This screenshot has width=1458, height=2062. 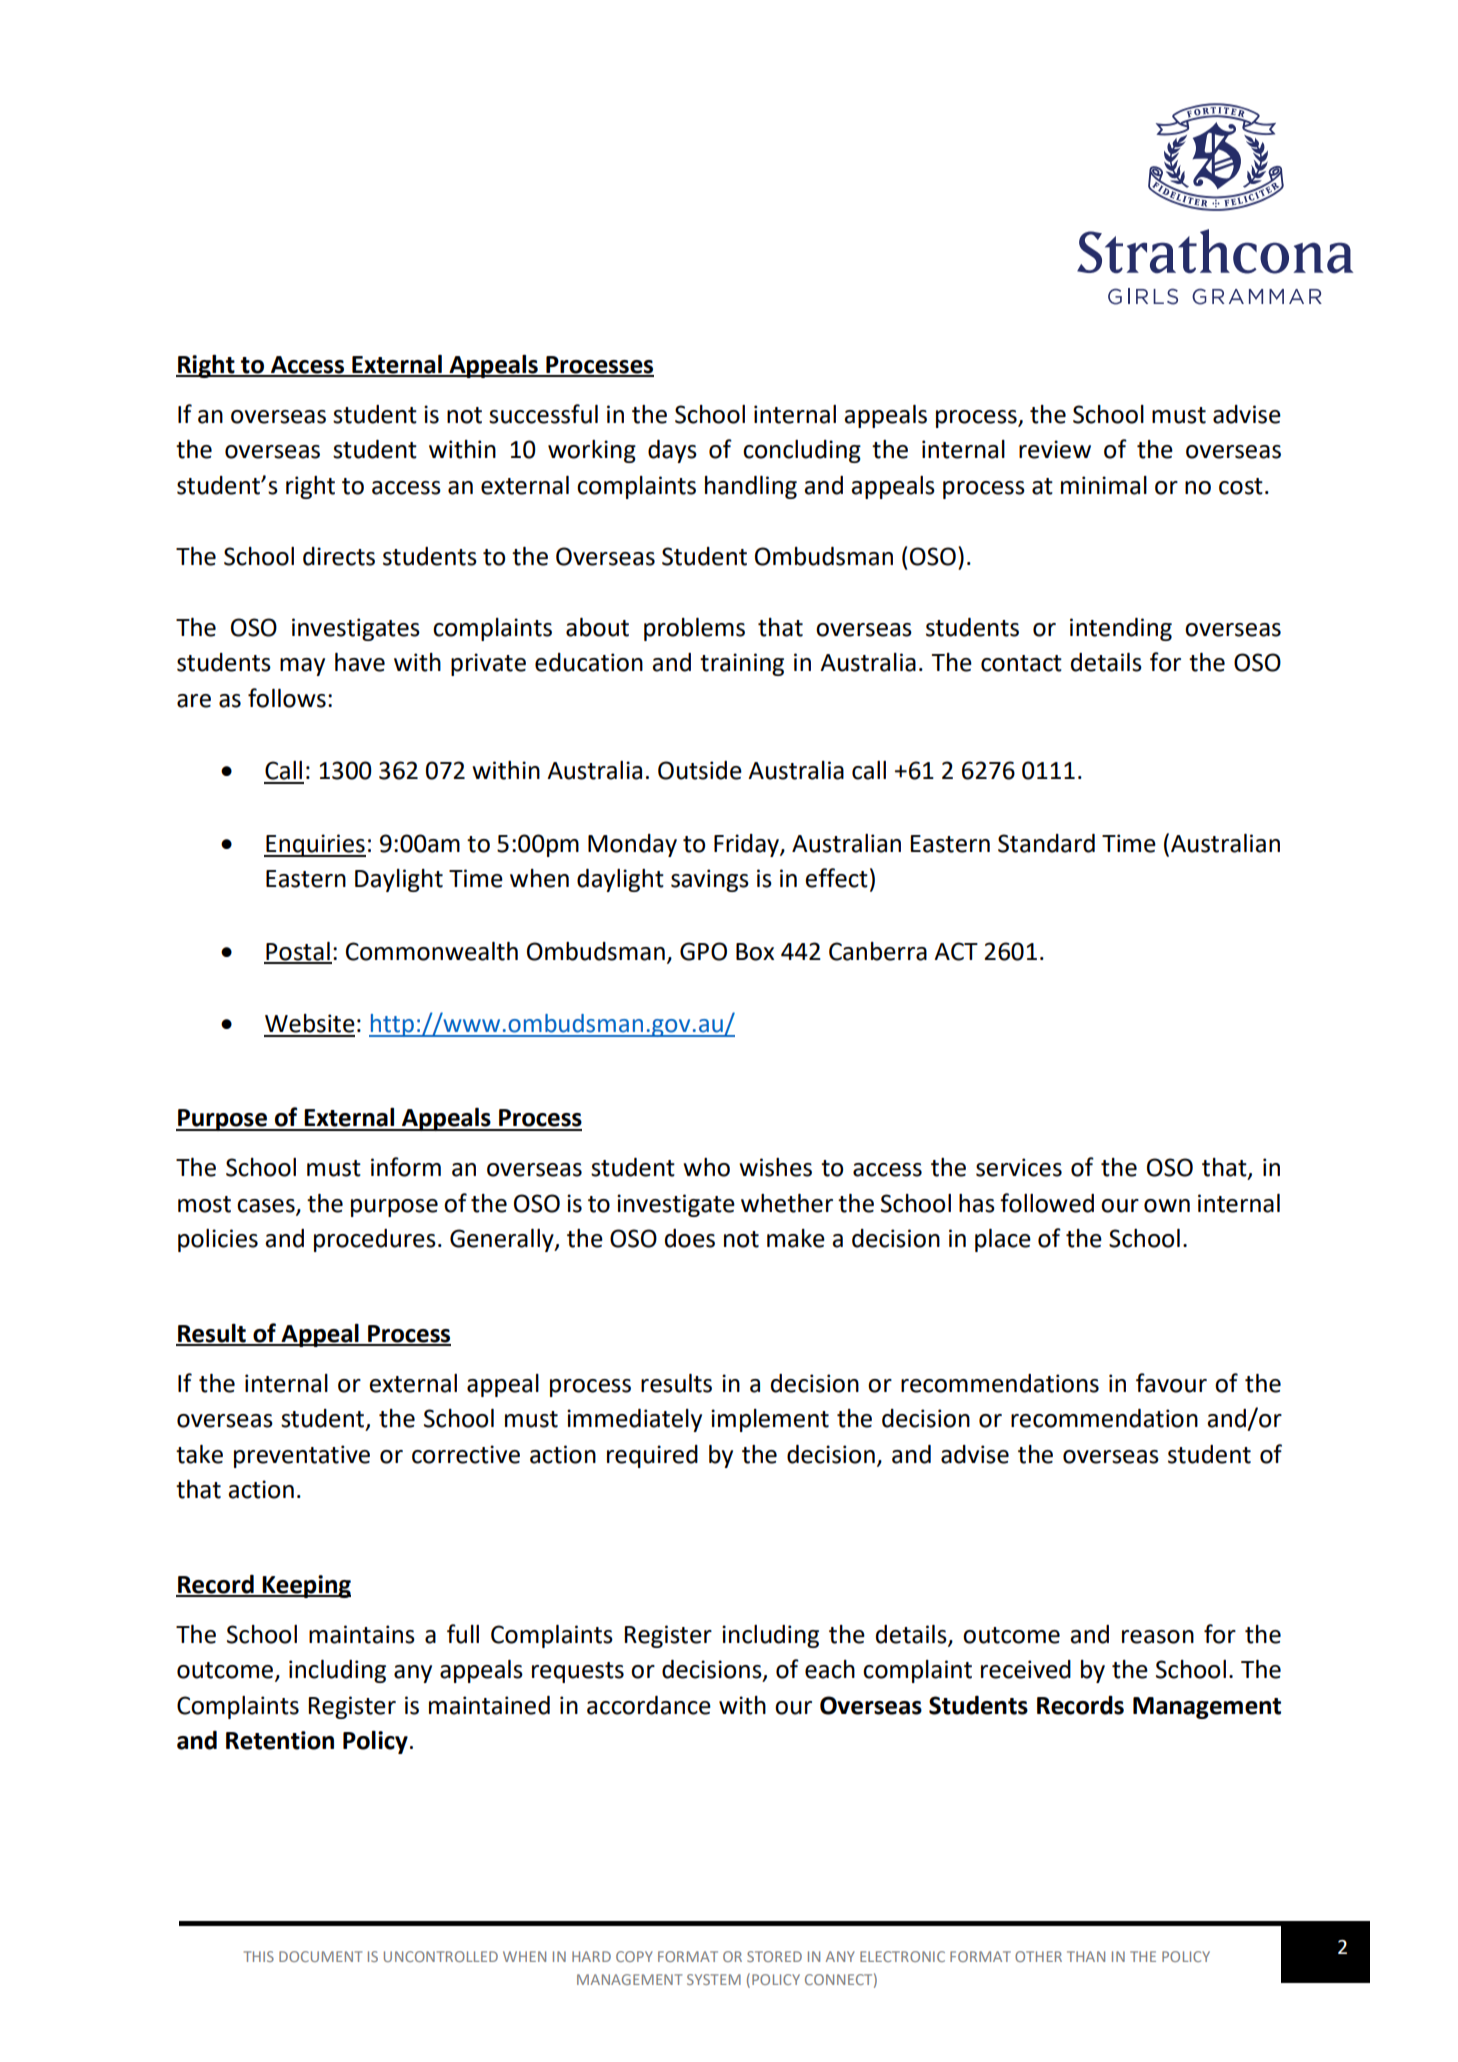 What do you see at coordinates (1046, 843) in the screenshot?
I see `Standard` at bounding box center [1046, 843].
